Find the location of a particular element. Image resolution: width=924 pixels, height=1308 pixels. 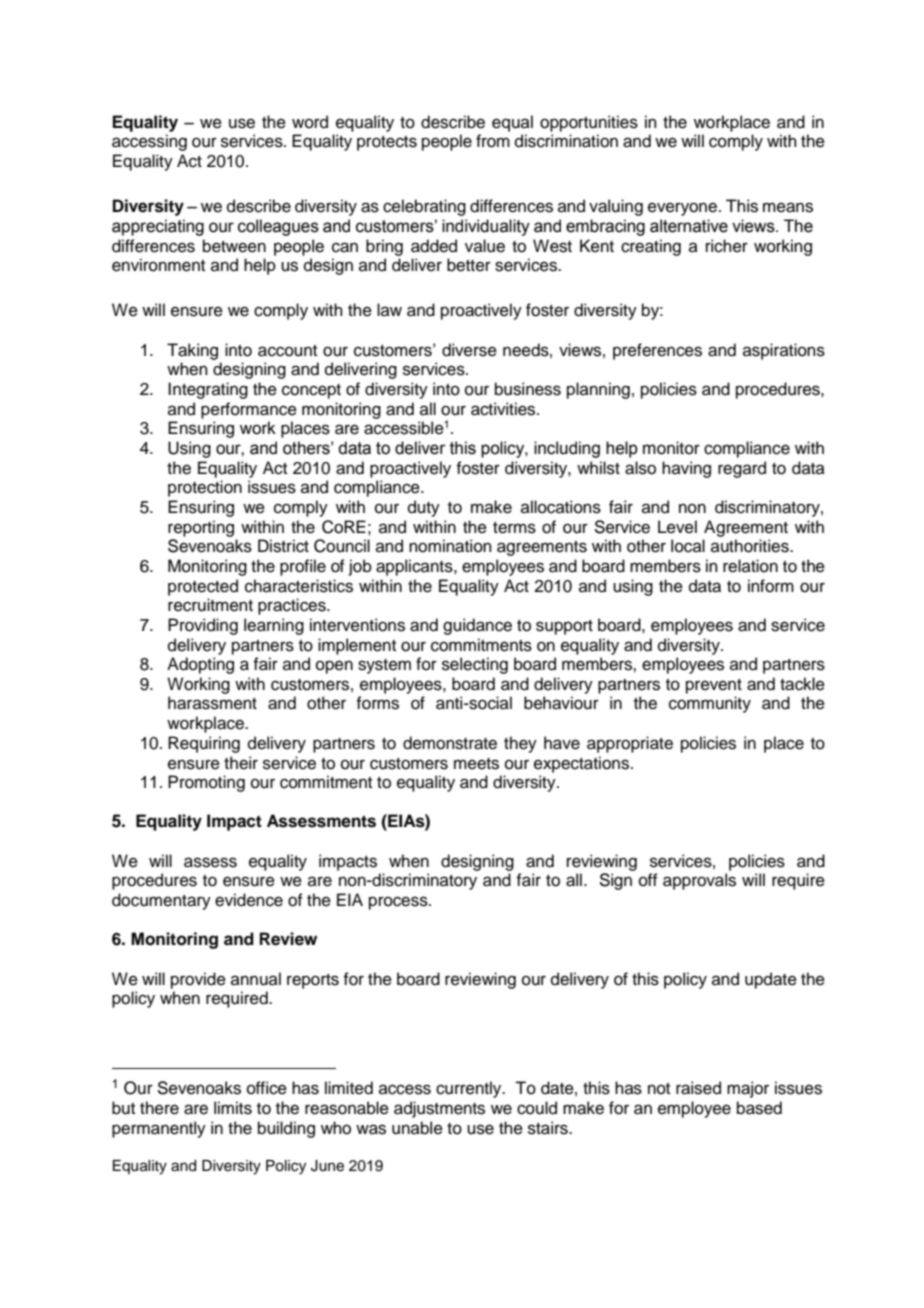

adjustments is located at coordinates (439, 1109).
